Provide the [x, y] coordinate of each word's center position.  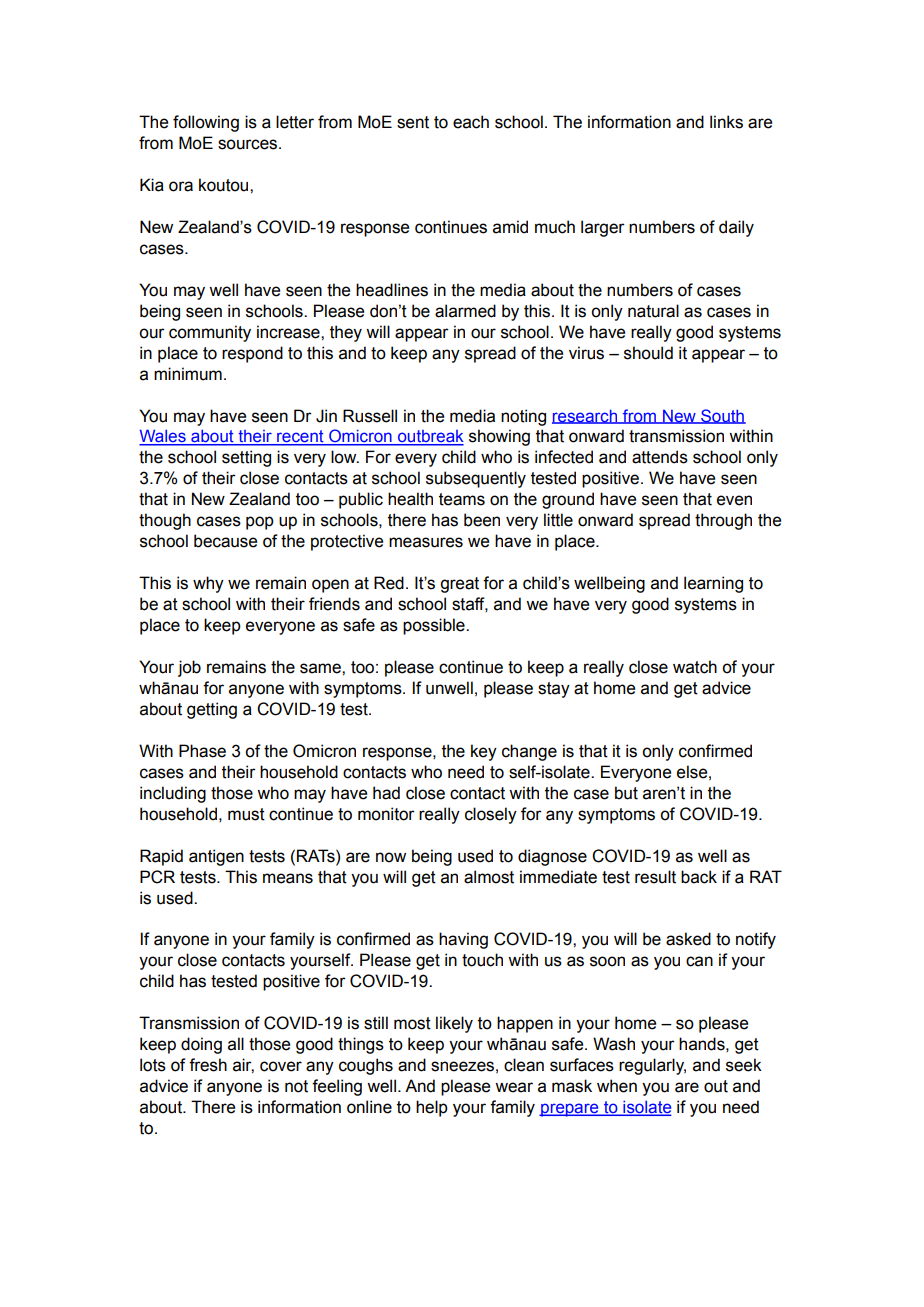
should [648, 353]
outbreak [430, 437]
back [699, 877]
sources [249, 144]
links [726, 122]
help [432, 1108]
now [391, 857]
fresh [208, 1065]
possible [435, 626]
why [208, 584]
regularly [652, 1066]
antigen [216, 857]
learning [713, 584]
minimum [188, 374]
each [471, 122]
